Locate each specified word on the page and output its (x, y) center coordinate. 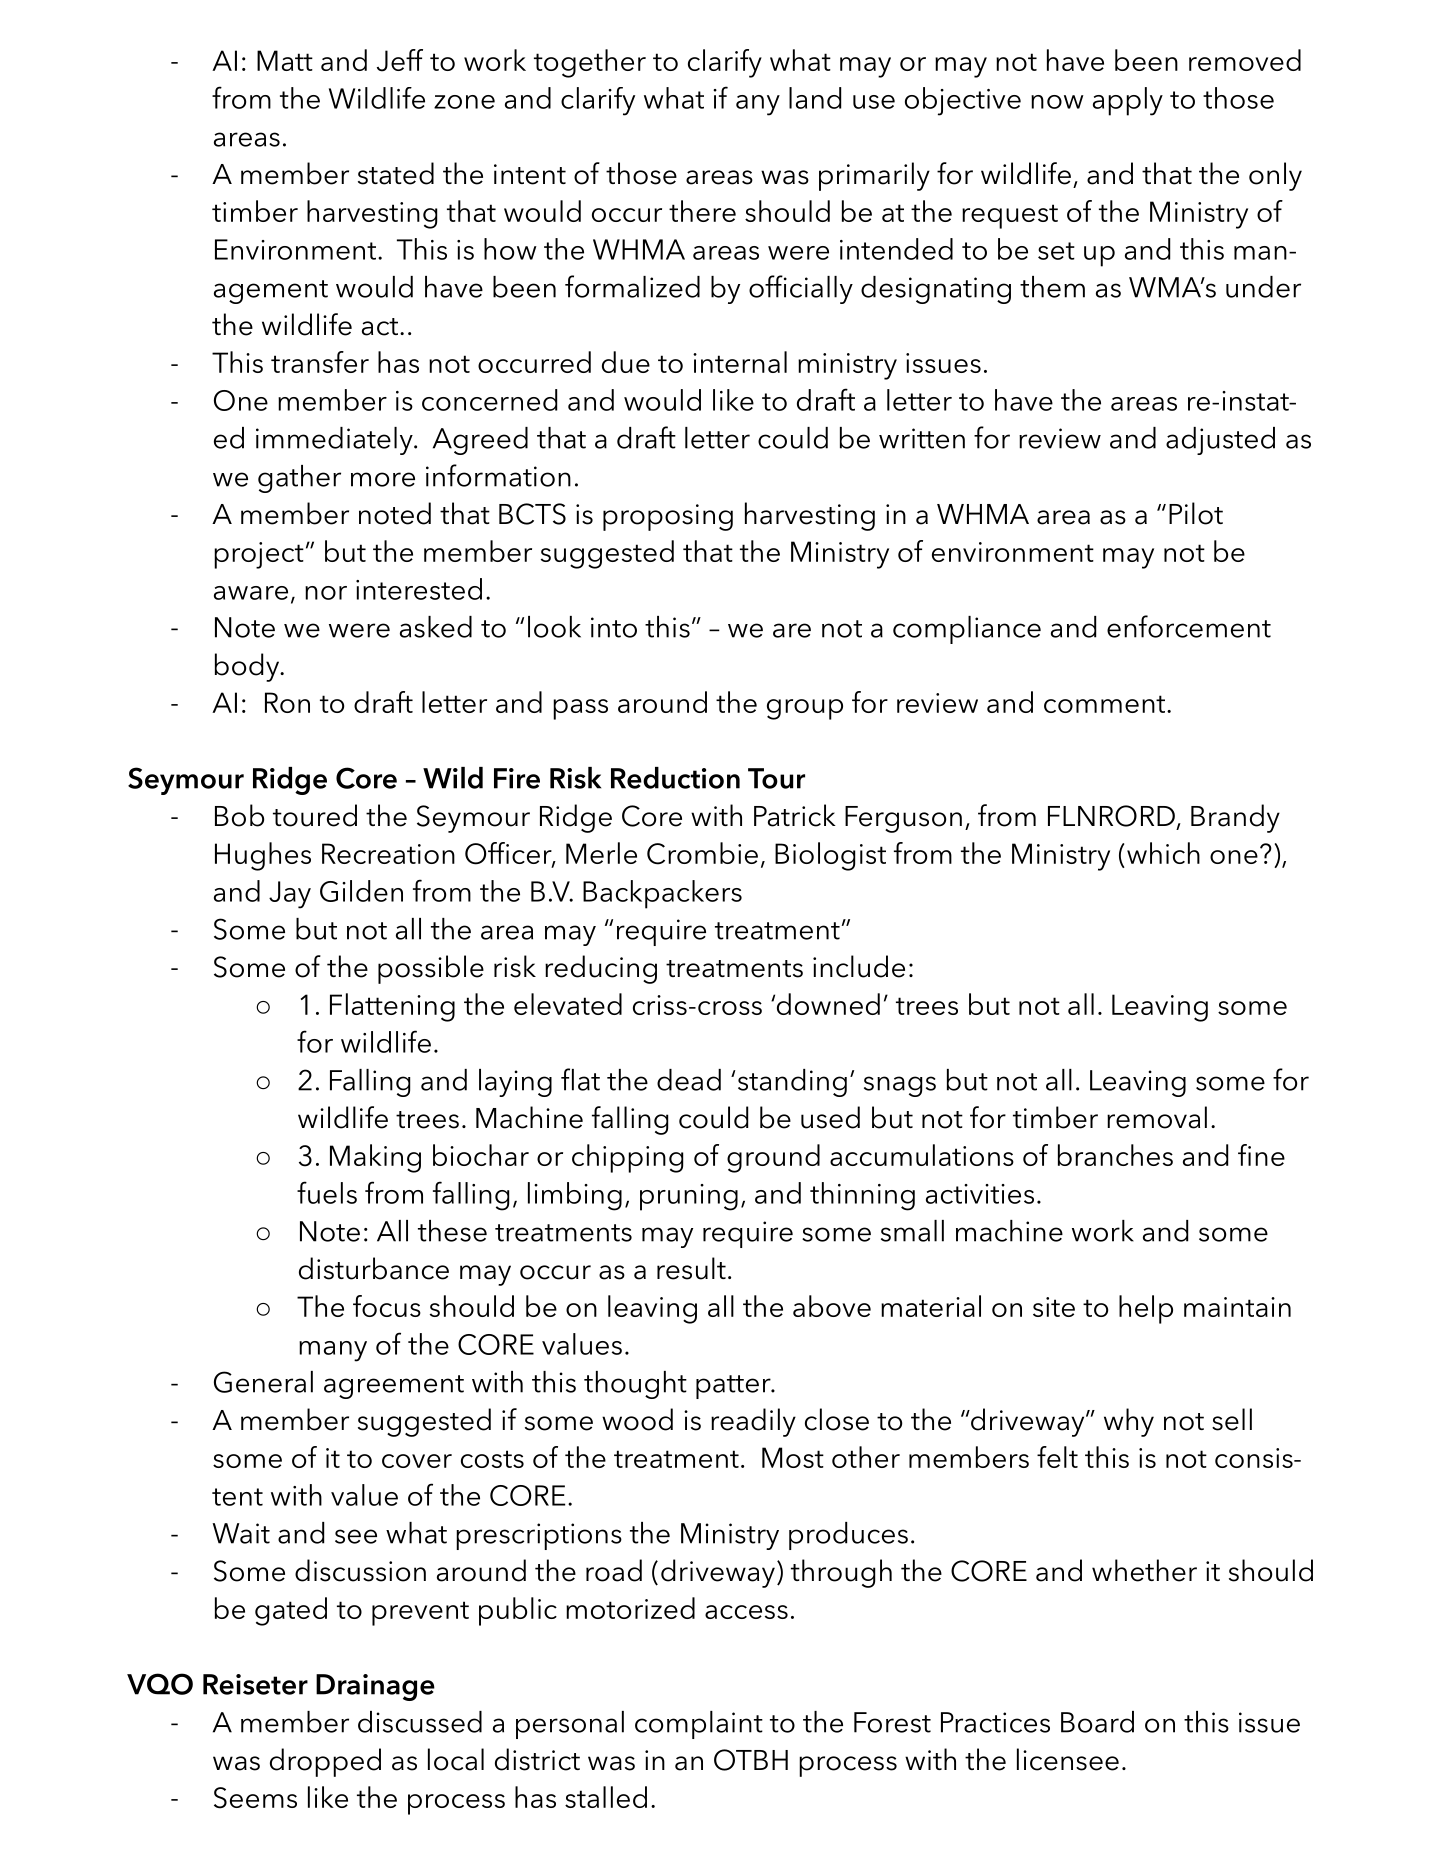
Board (1097, 1722)
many (333, 1351)
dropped (325, 1762)
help (1146, 1309)
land (815, 98)
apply (1128, 101)
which (1163, 853)
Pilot (1196, 513)
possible (431, 969)
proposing (668, 517)
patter (734, 1387)
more (383, 479)
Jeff (400, 60)
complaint (699, 1725)
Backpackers (662, 894)
